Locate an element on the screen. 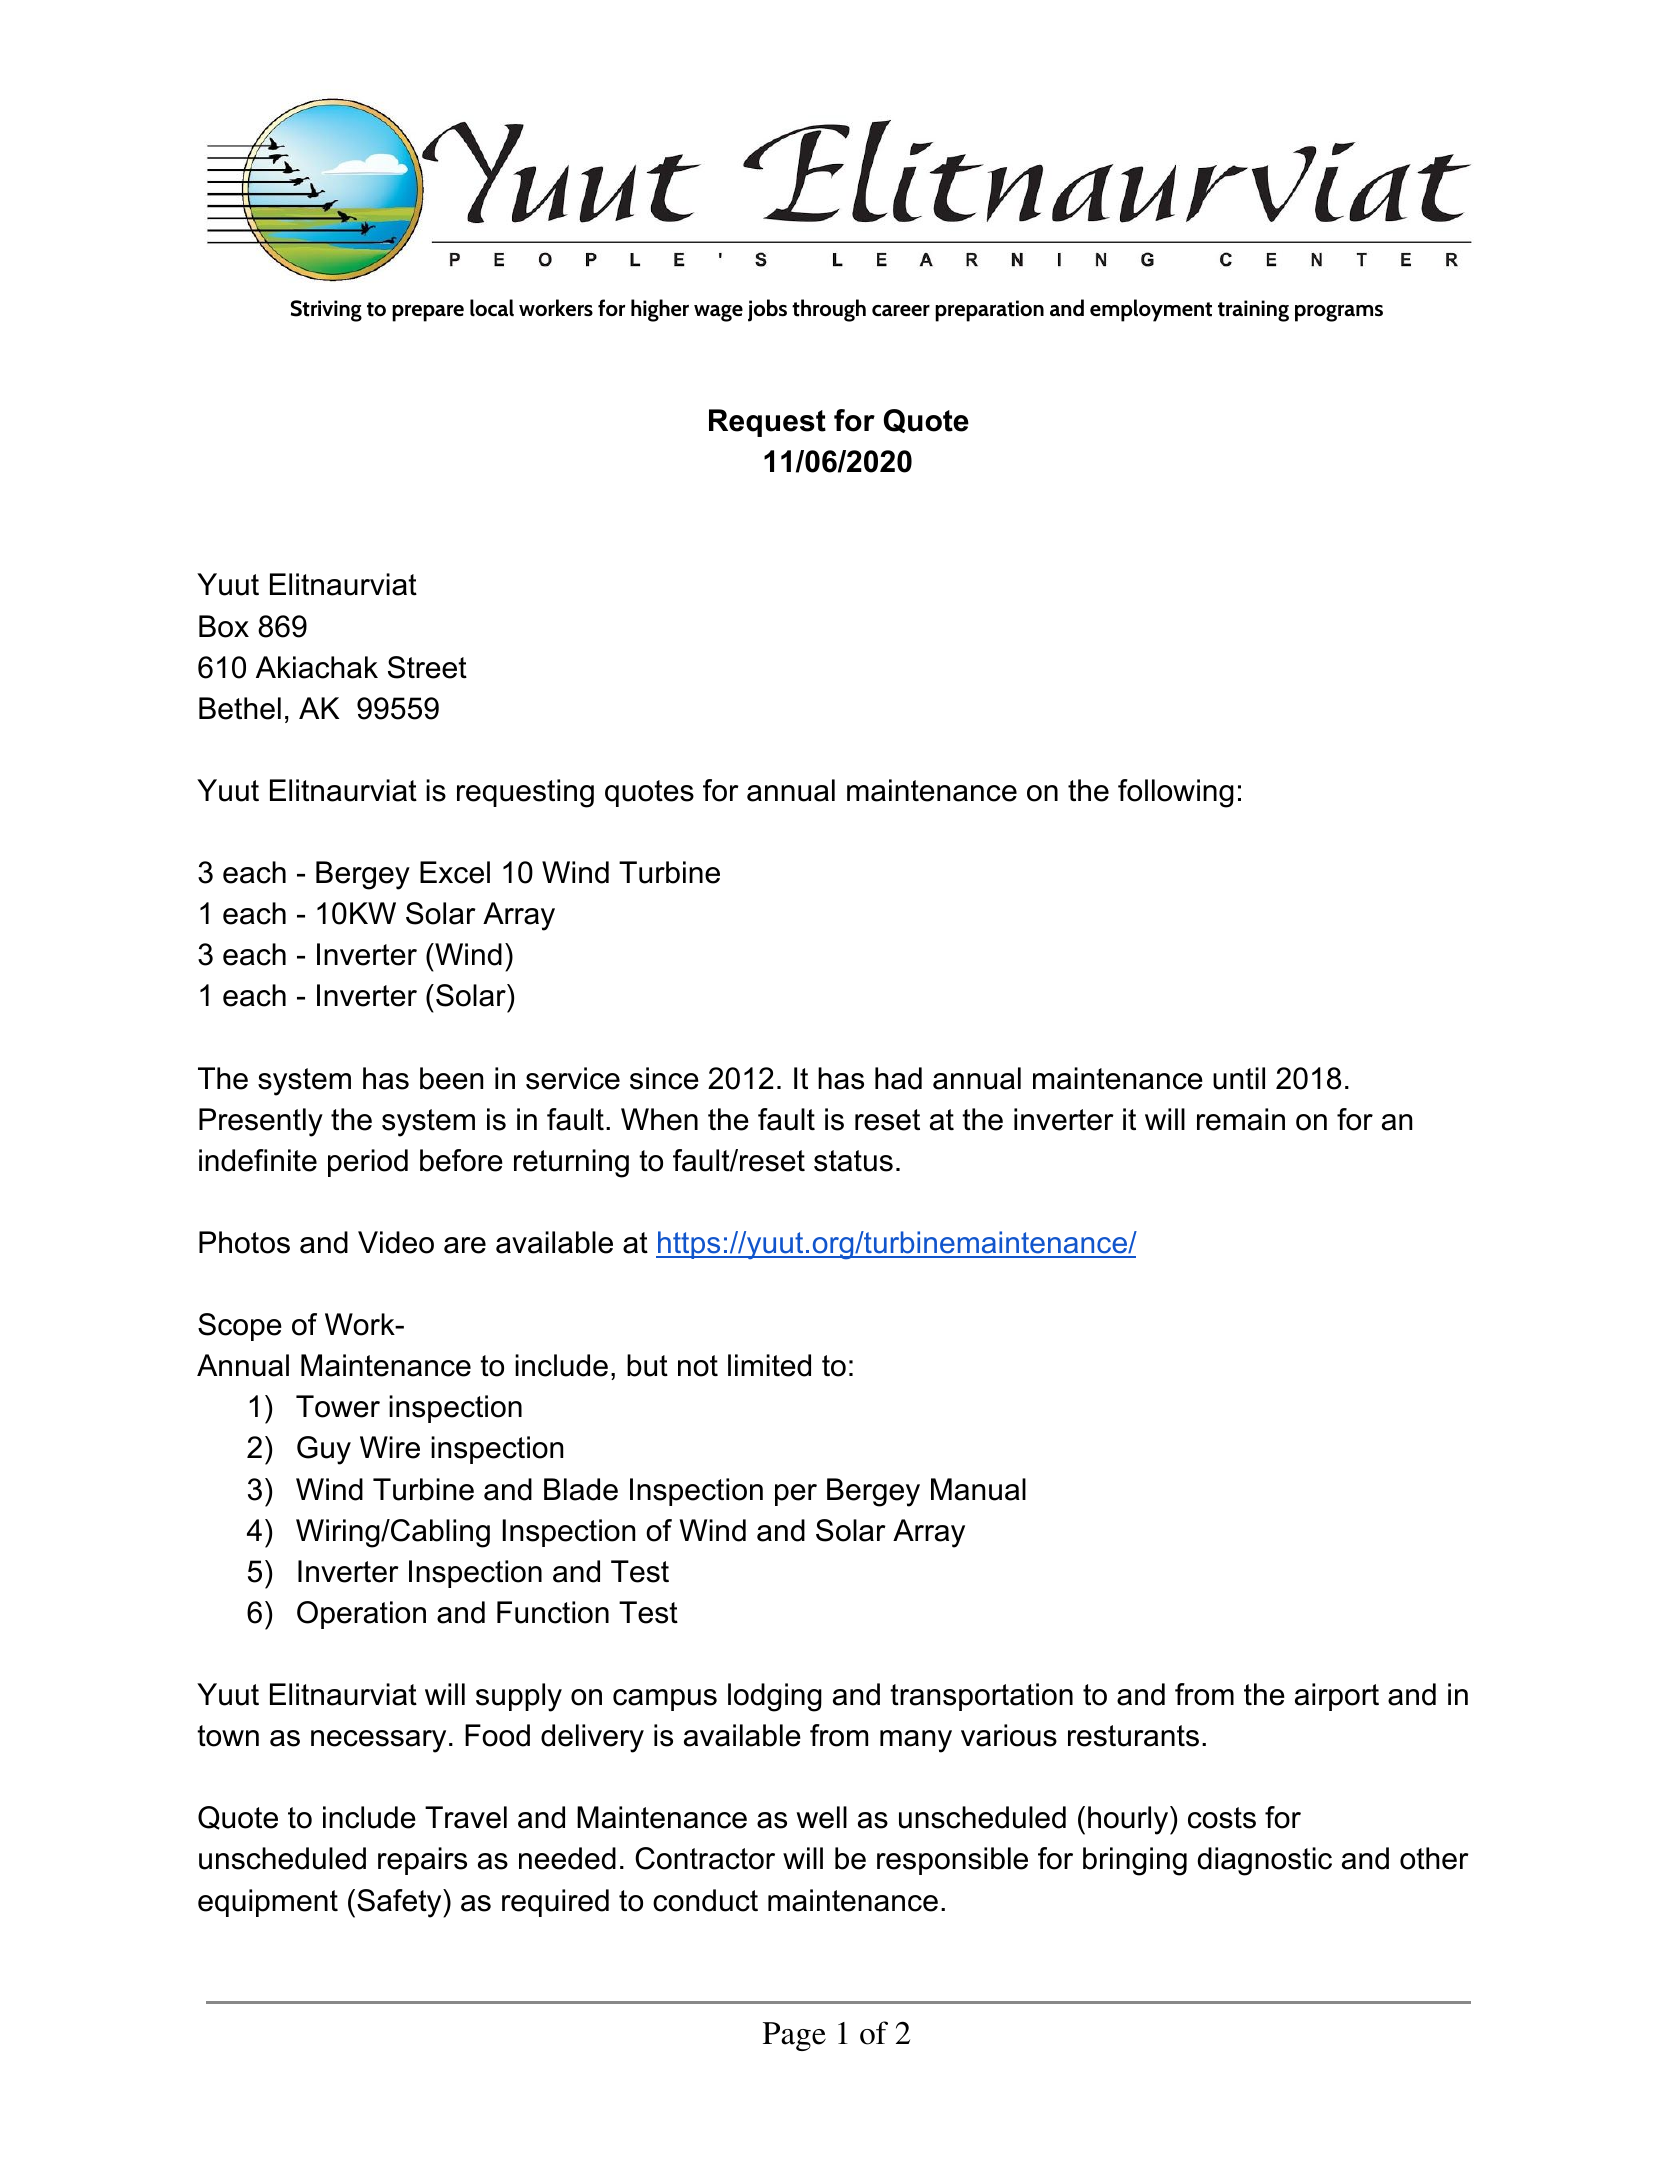 The height and width of the screenshot is (2170, 1677). Striving is located at coordinates (326, 311).
